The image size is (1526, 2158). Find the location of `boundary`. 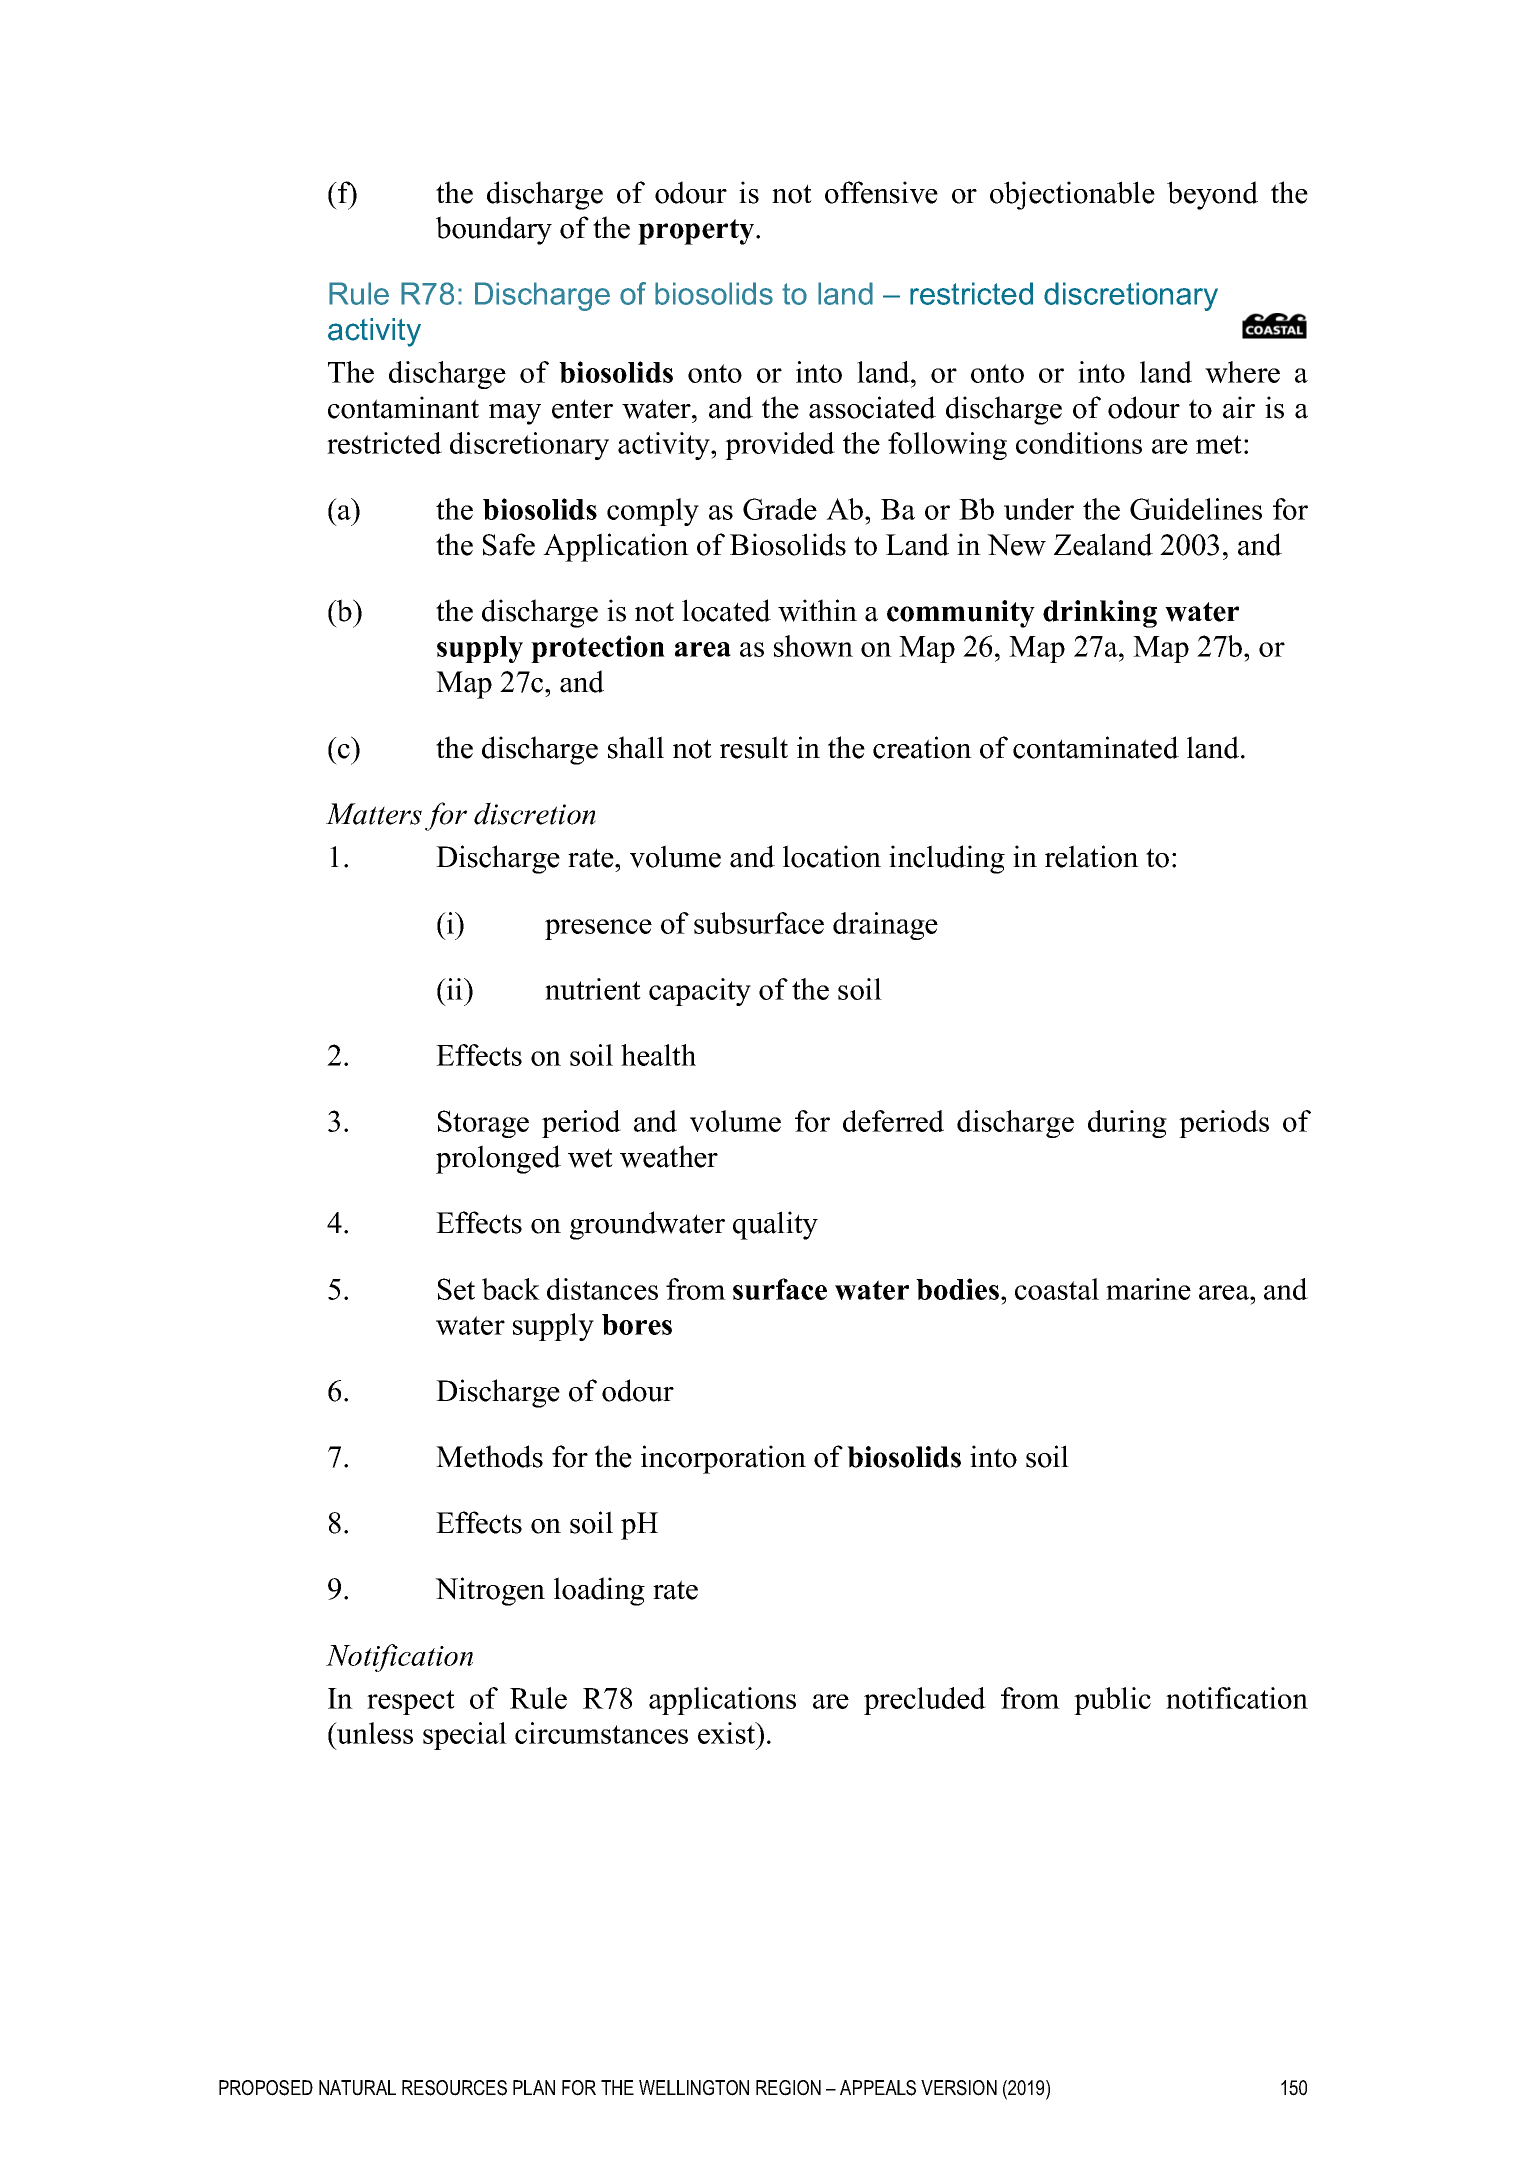

boundary is located at coordinates (494, 230).
